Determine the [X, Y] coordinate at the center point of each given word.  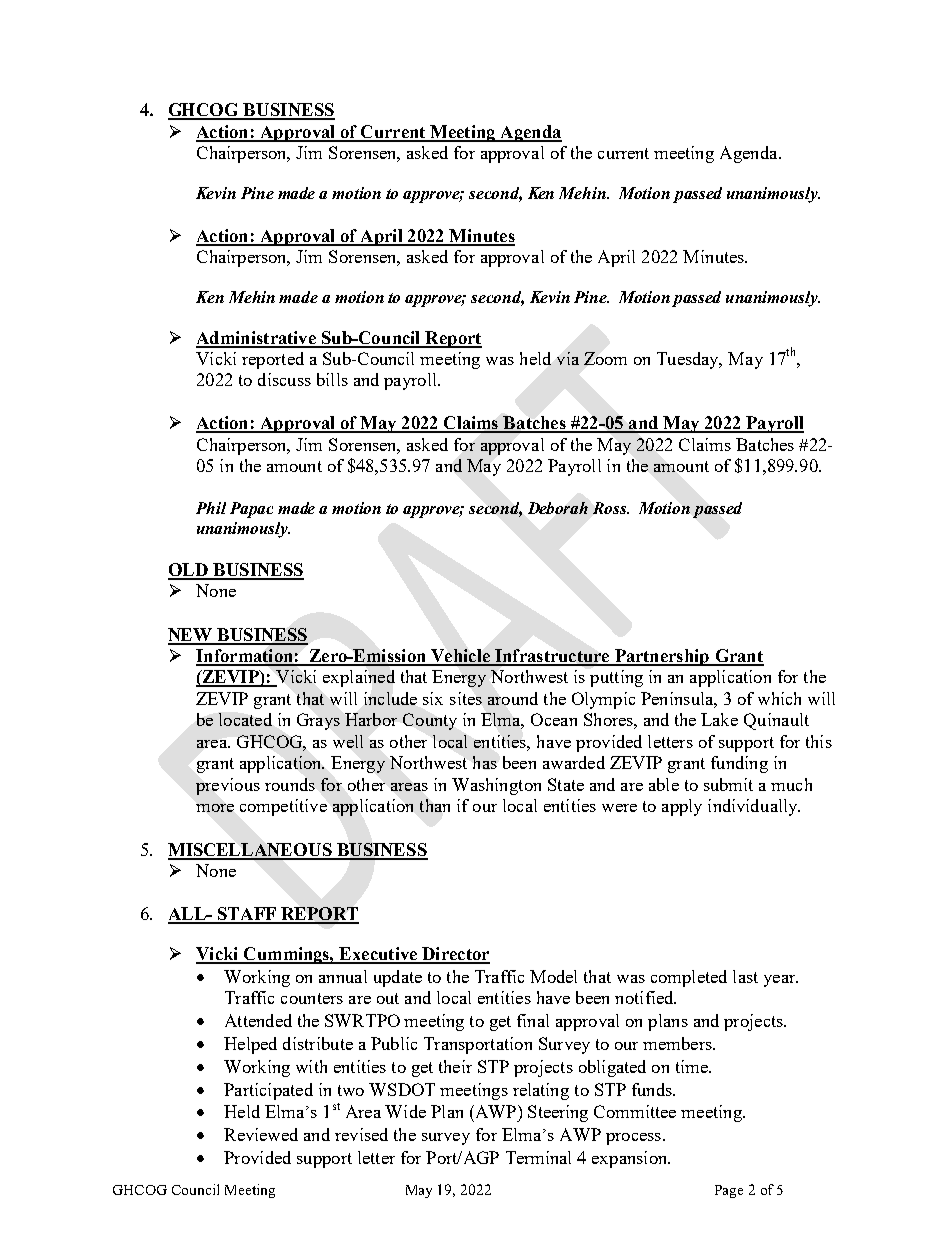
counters [312, 998]
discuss [284, 379]
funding [739, 764]
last [745, 976]
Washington [496, 786]
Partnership [662, 657]
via [568, 358]
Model [553, 976]
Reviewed [261, 1134]
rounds [290, 784]
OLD [189, 571]
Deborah [558, 508]
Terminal [538, 1157]
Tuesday [689, 360]
